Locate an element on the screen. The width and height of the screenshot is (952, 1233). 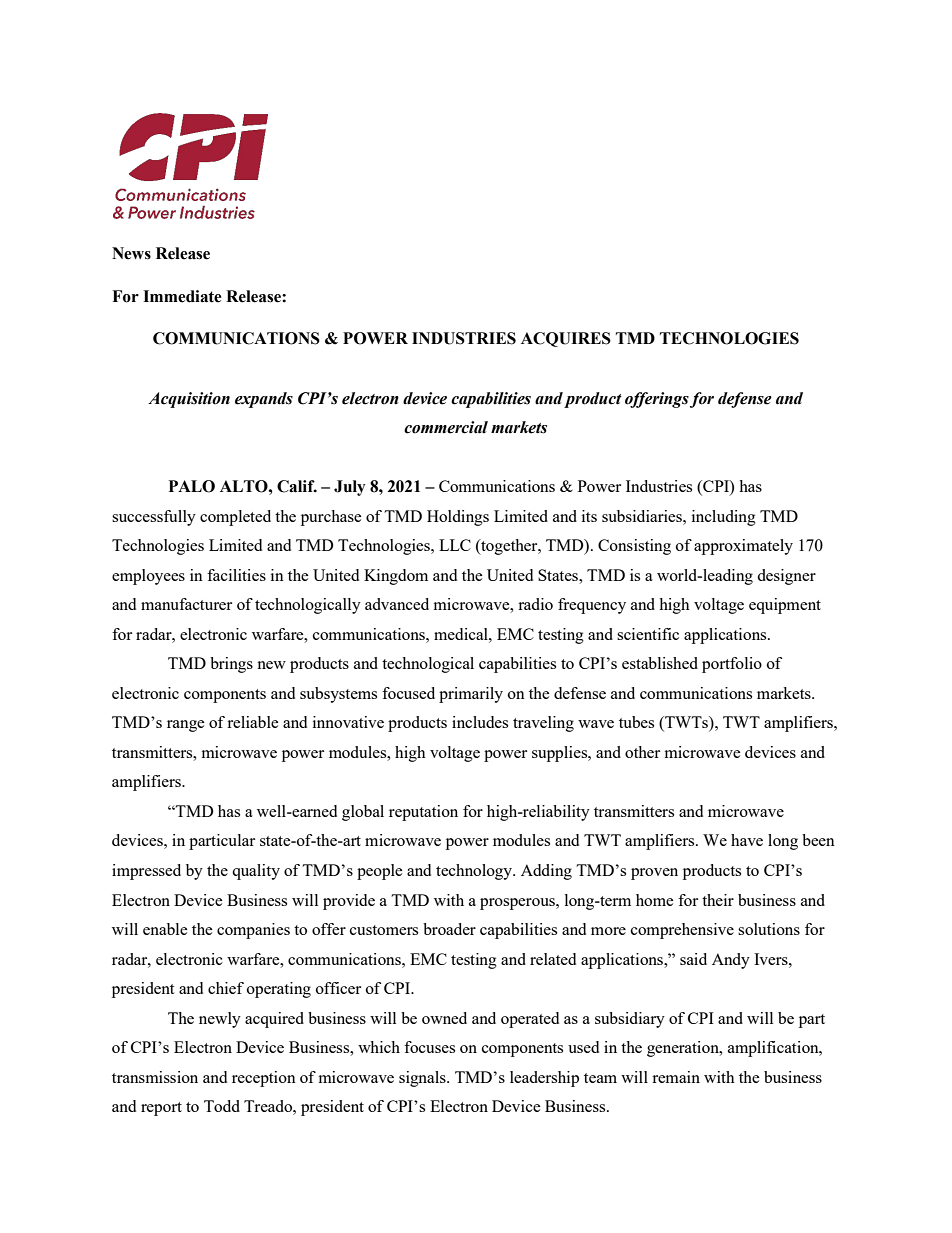
LLC is located at coordinates (455, 545).
